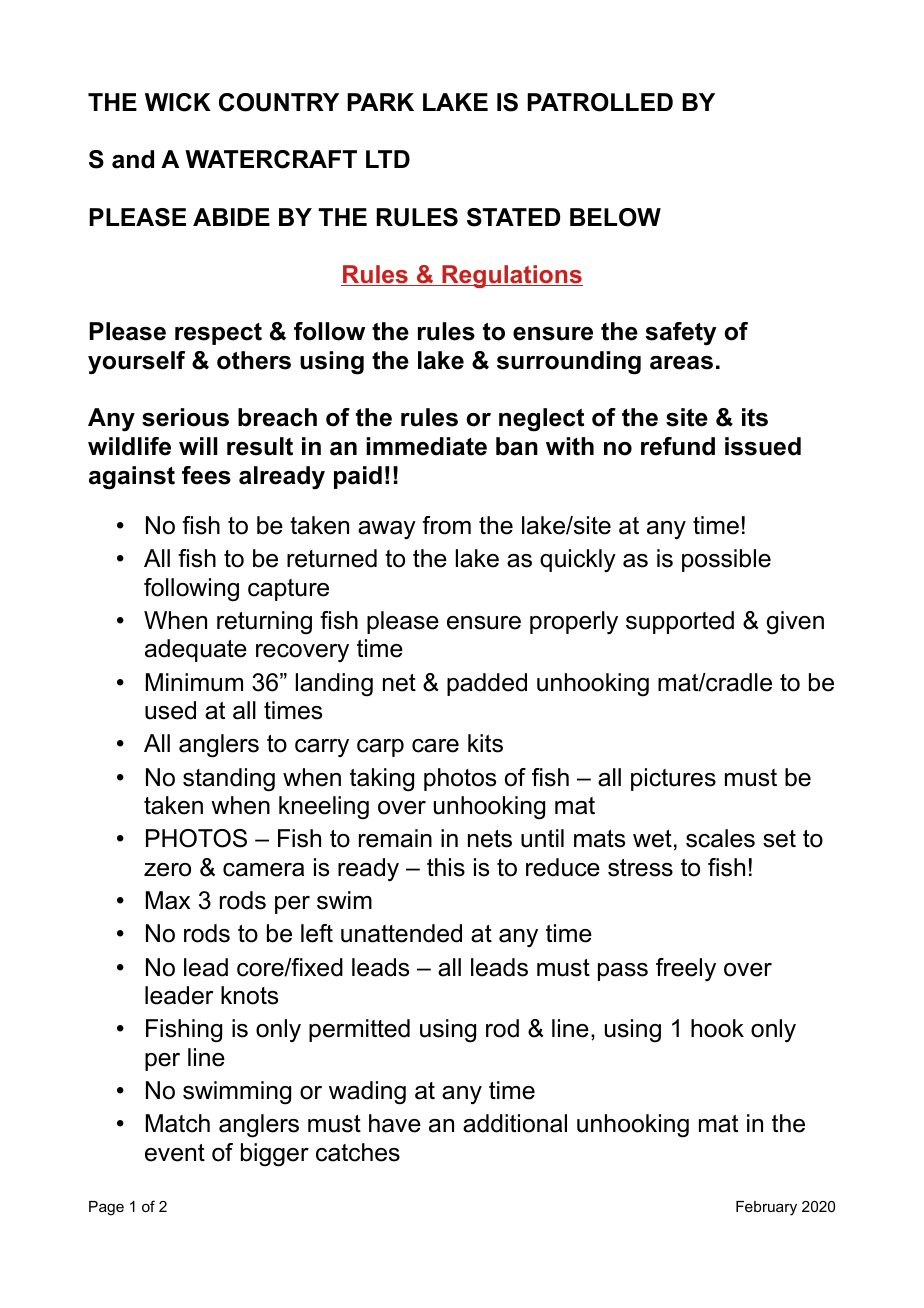  I want to click on zero, so click(167, 870).
